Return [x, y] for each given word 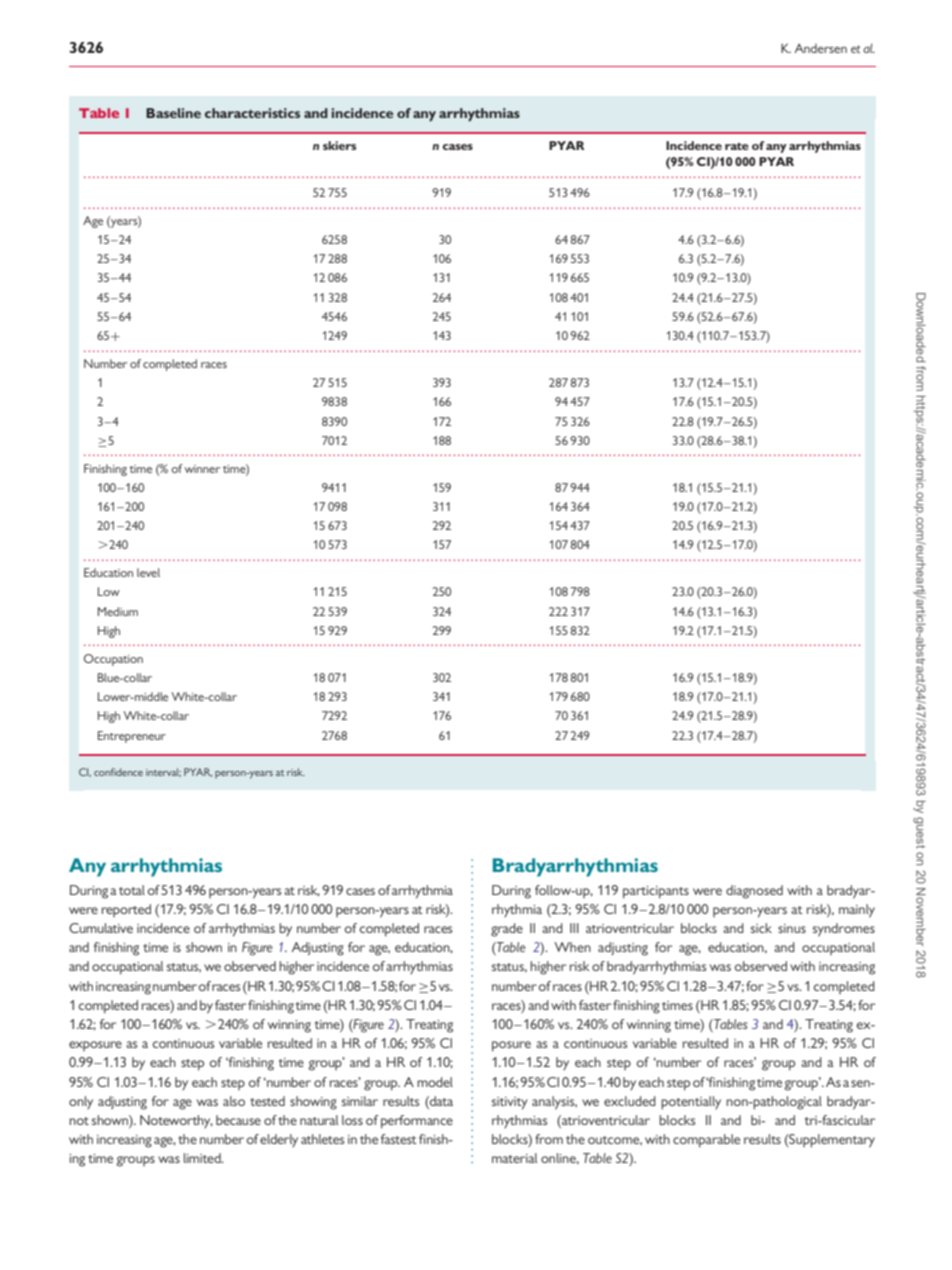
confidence [118, 772]
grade [507, 930]
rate [737, 146]
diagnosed [754, 892]
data [440, 1101]
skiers [339, 145]
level [148, 572]
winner [202, 469]
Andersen [821, 48]
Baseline [173, 113]
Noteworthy [176, 1121]
